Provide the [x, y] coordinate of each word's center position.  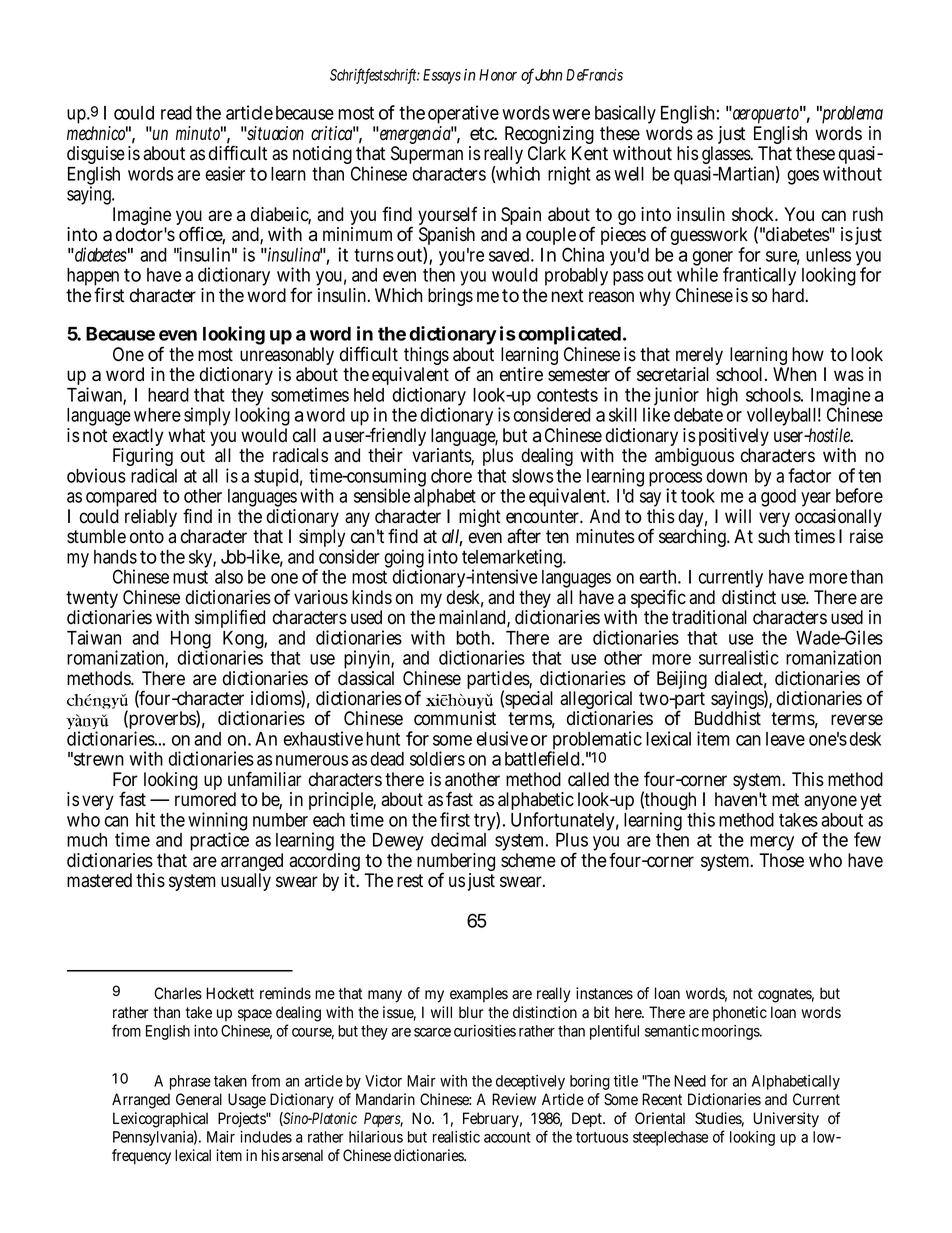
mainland [473, 618]
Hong [191, 641]
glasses [727, 157]
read [176, 113]
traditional [709, 617]
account [507, 1137]
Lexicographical [160, 1120]
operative [463, 116]
